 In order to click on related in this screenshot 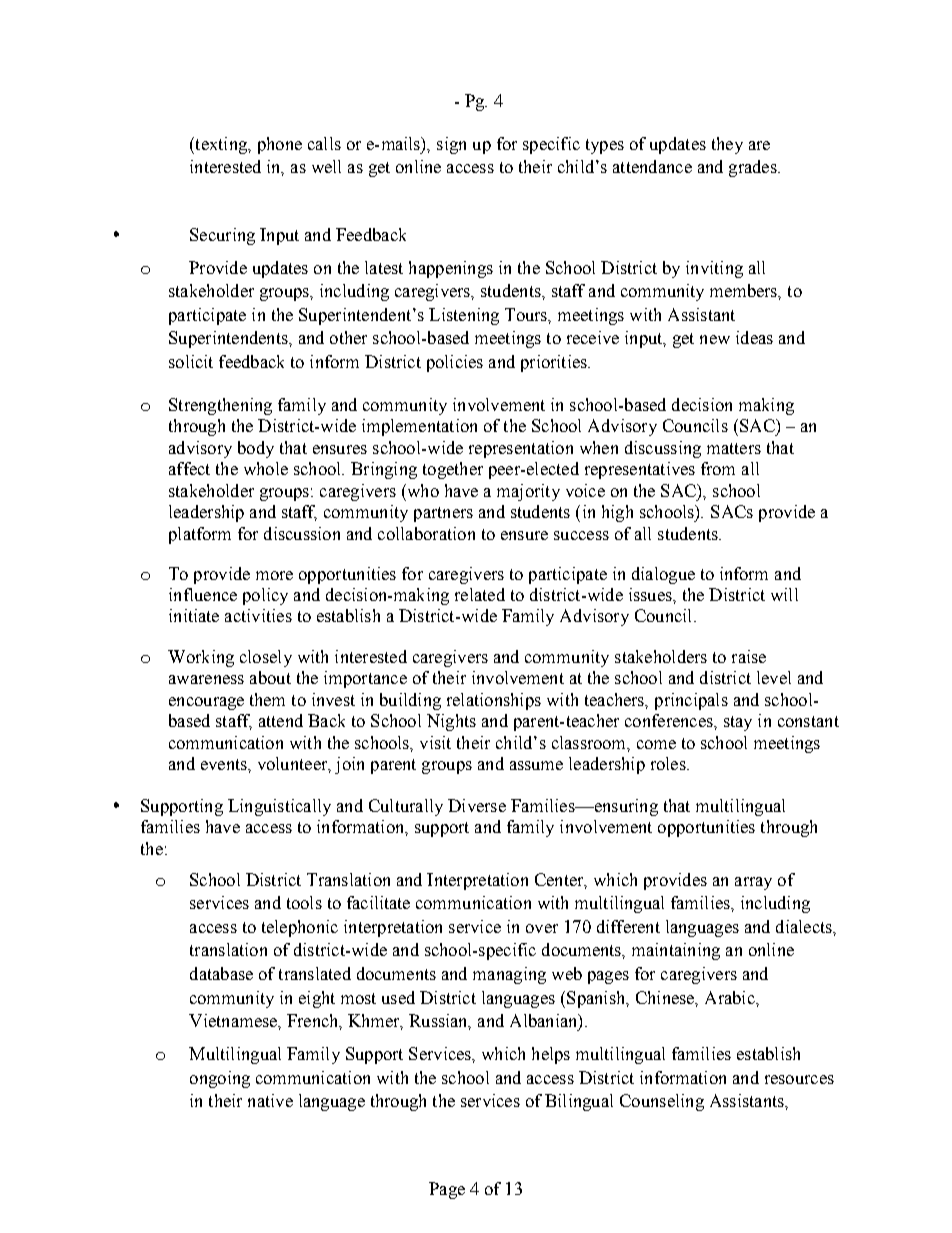, I will do `click(480, 594)`.
